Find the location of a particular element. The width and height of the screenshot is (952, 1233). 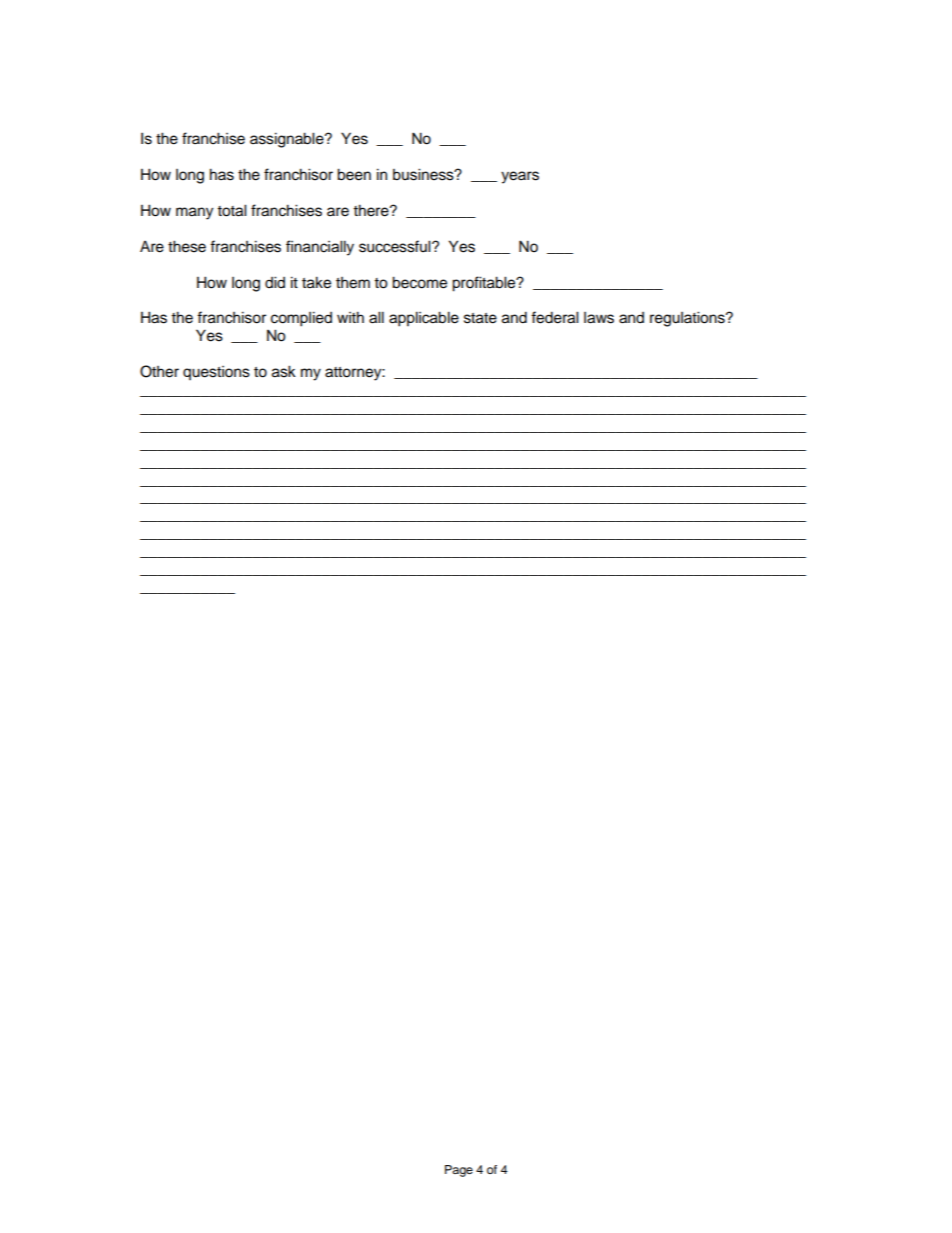

Page is located at coordinates (459, 1171).
